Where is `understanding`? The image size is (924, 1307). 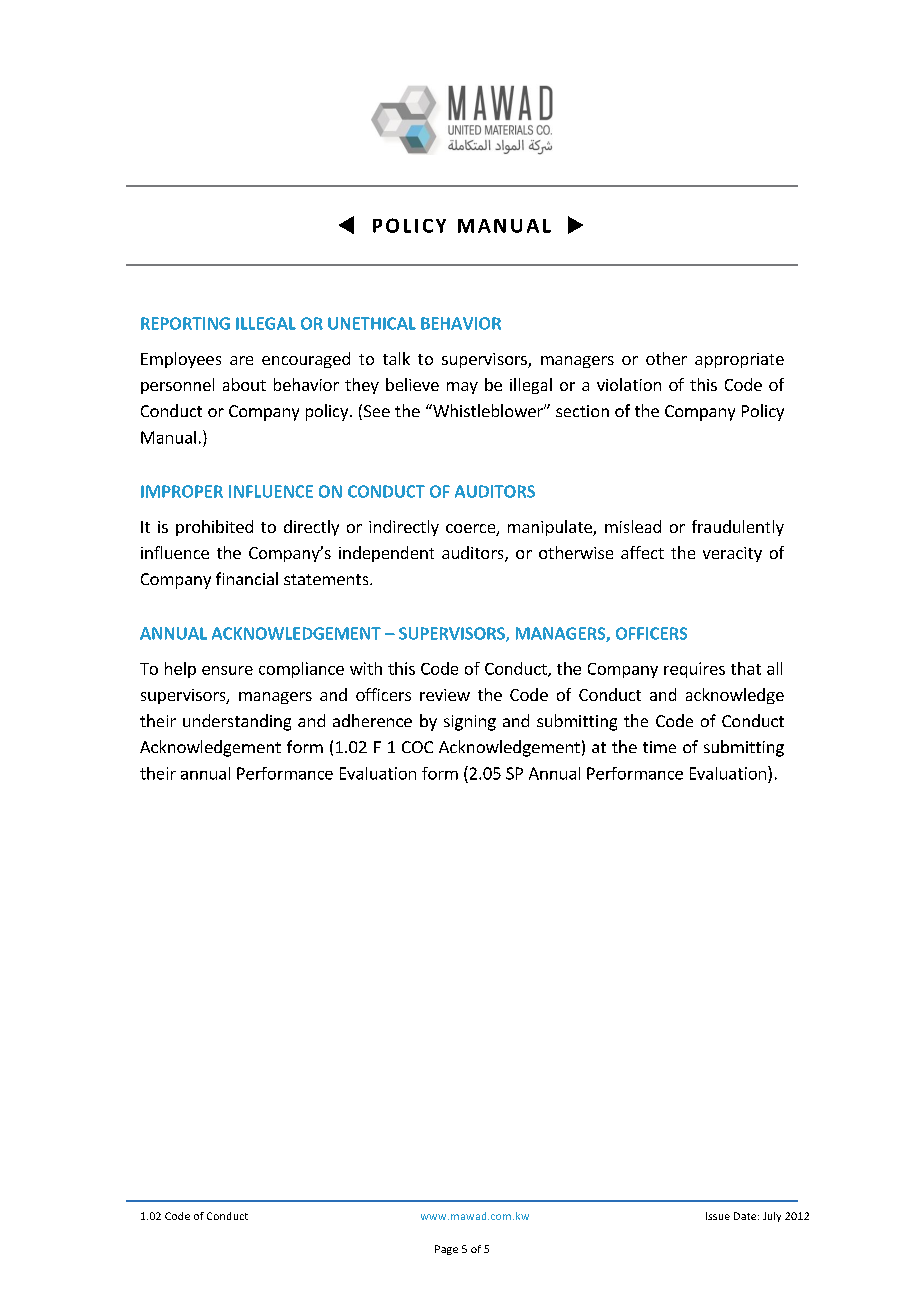 understanding is located at coordinates (237, 722).
